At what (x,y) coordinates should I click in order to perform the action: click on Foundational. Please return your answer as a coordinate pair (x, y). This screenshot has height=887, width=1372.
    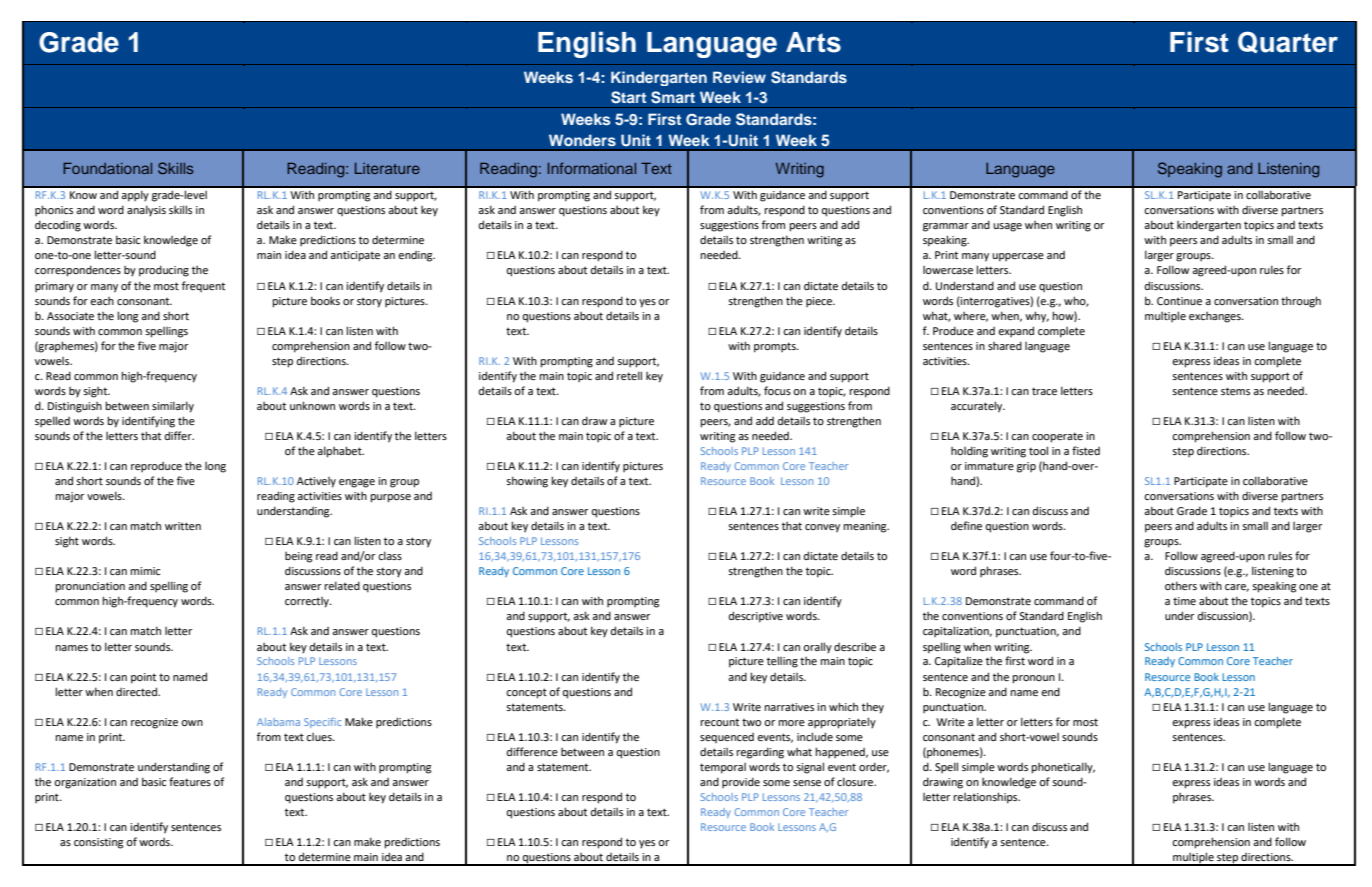
    Looking at the image, I should click on (107, 168).
